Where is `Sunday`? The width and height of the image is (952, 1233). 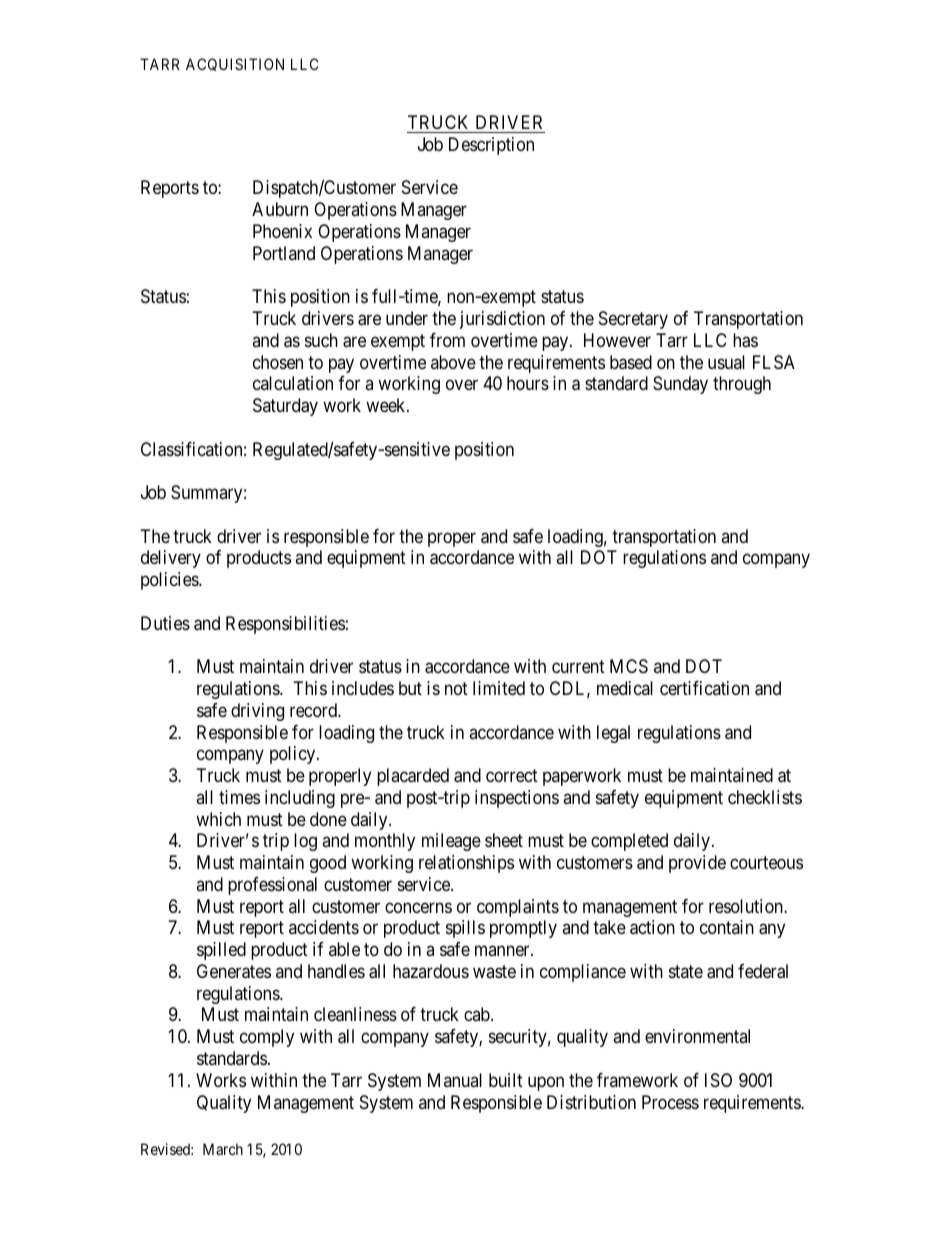 Sunday is located at coordinates (680, 385).
